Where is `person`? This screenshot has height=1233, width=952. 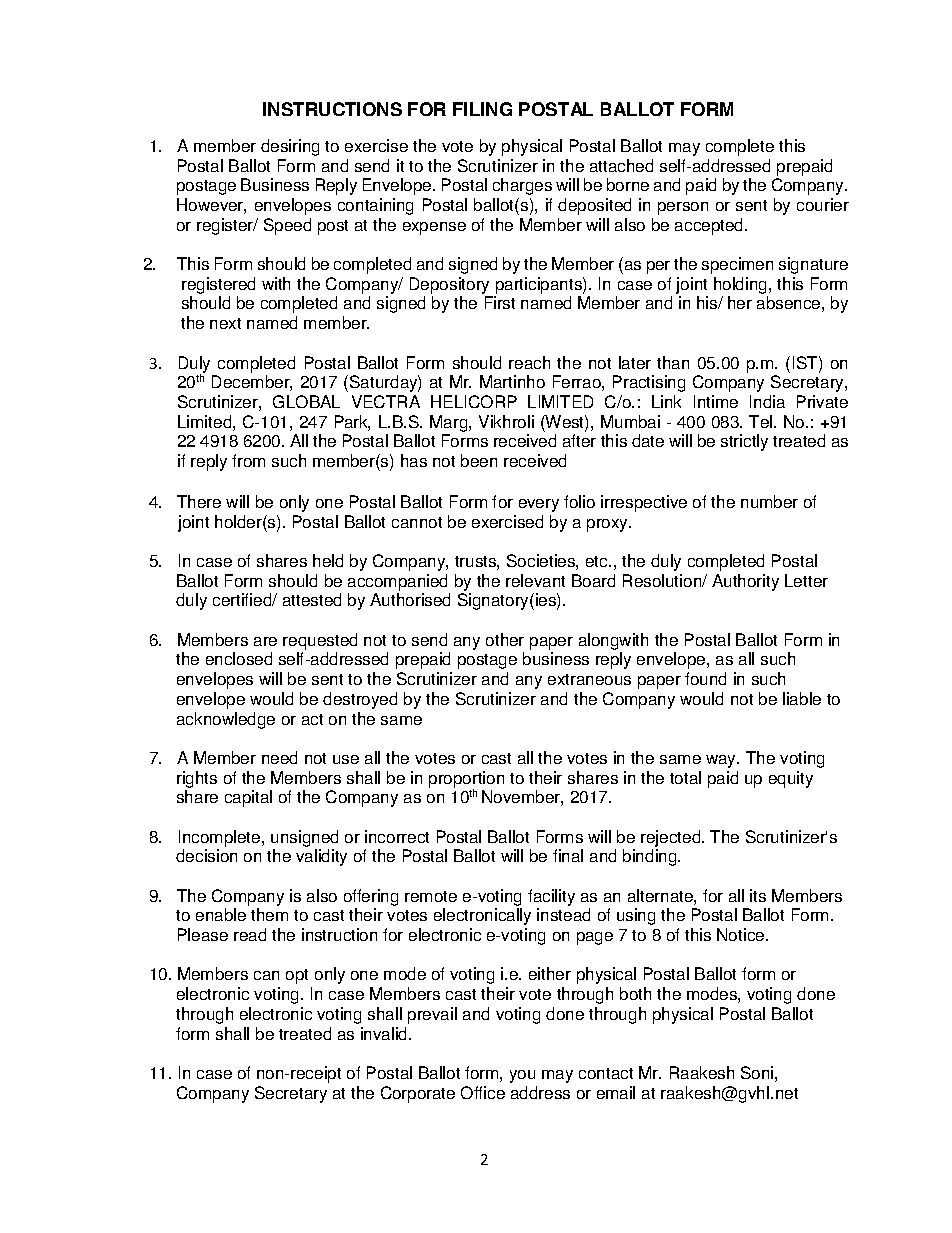 person is located at coordinates (683, 208).
